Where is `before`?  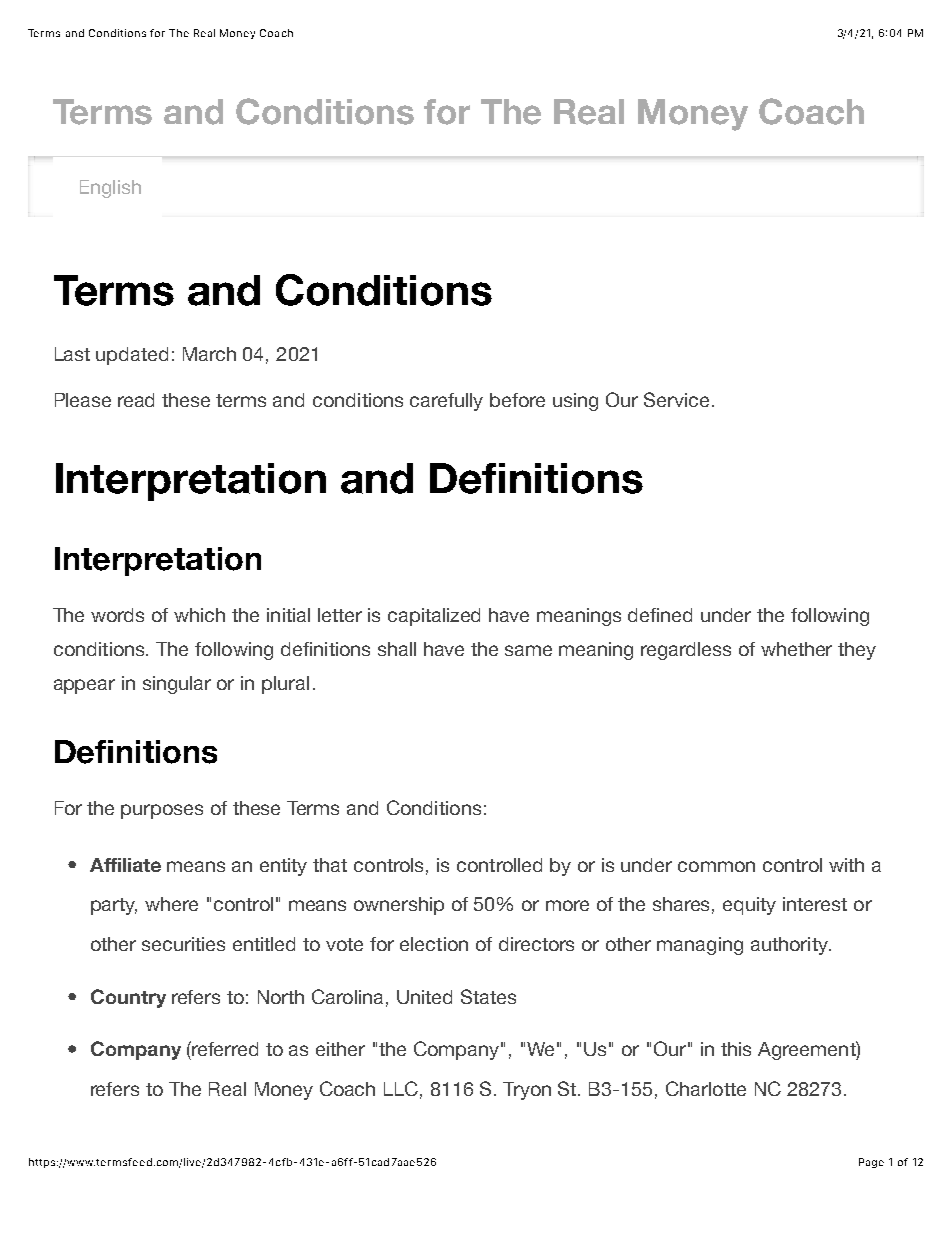
before is located at coordinates (517, 400).
